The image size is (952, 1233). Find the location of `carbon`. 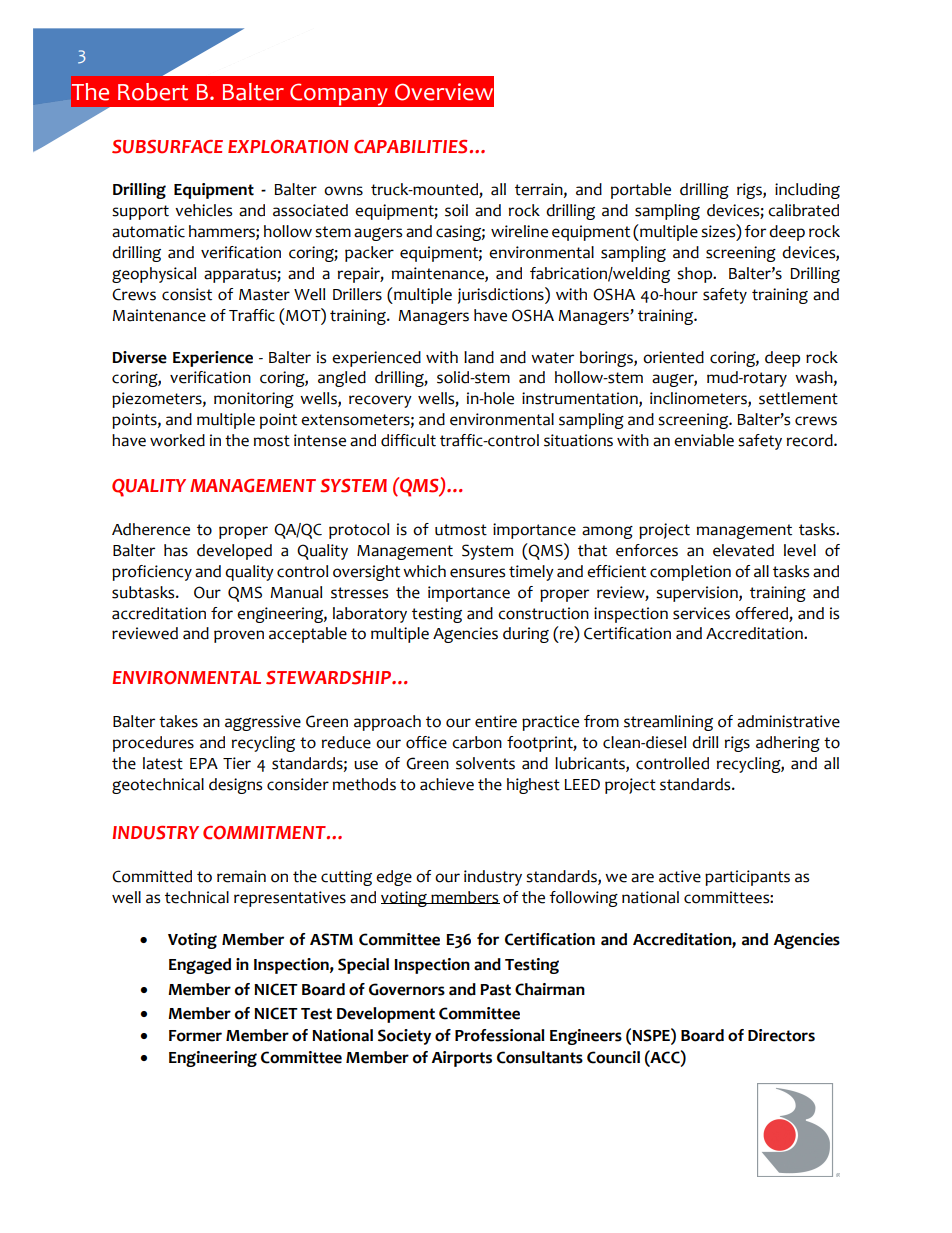

carbon is located at coordinates (477, 742).
